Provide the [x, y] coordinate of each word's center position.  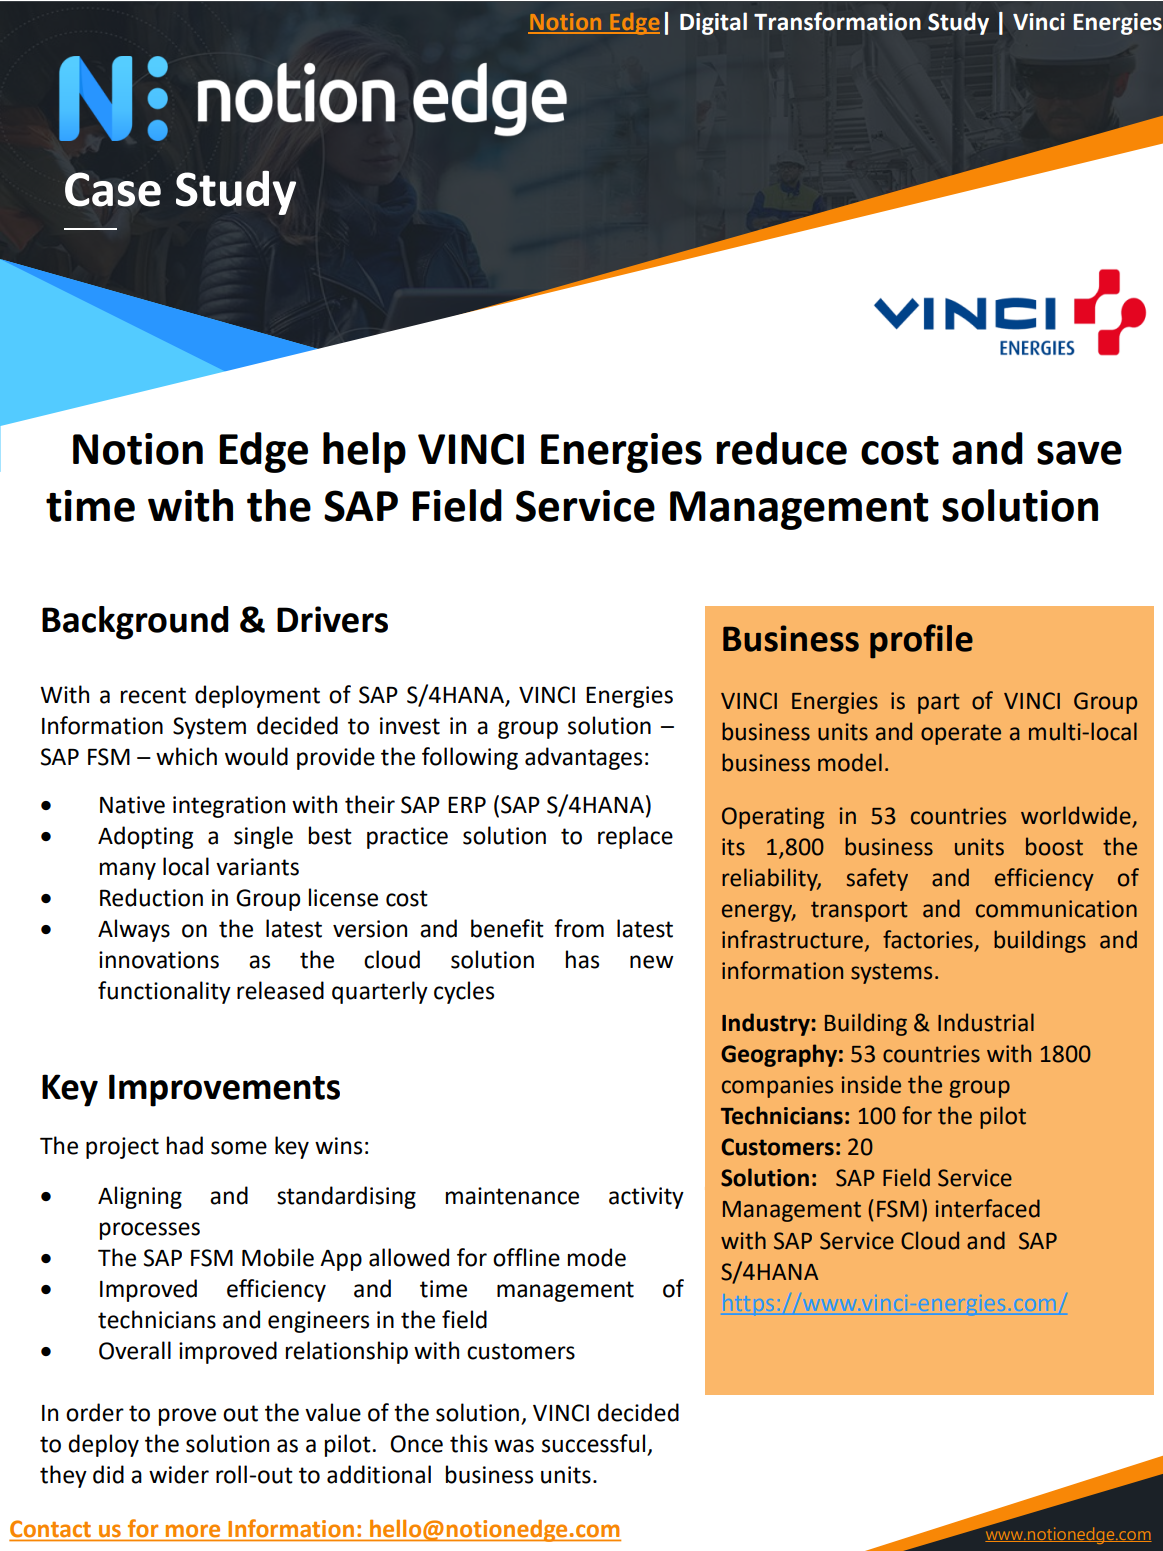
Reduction [151, 897]
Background [135, 623]
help [364, 452]
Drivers [332, 619]
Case [113, 189]
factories [928, 939]
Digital [713, 23]
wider [179, 1474]
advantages [583, 758]
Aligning [140, 1197]
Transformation [837, 21]
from [579, 928]
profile [921, 641]
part [939, 703]
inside [871, 1084]
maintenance [512, 1196]
